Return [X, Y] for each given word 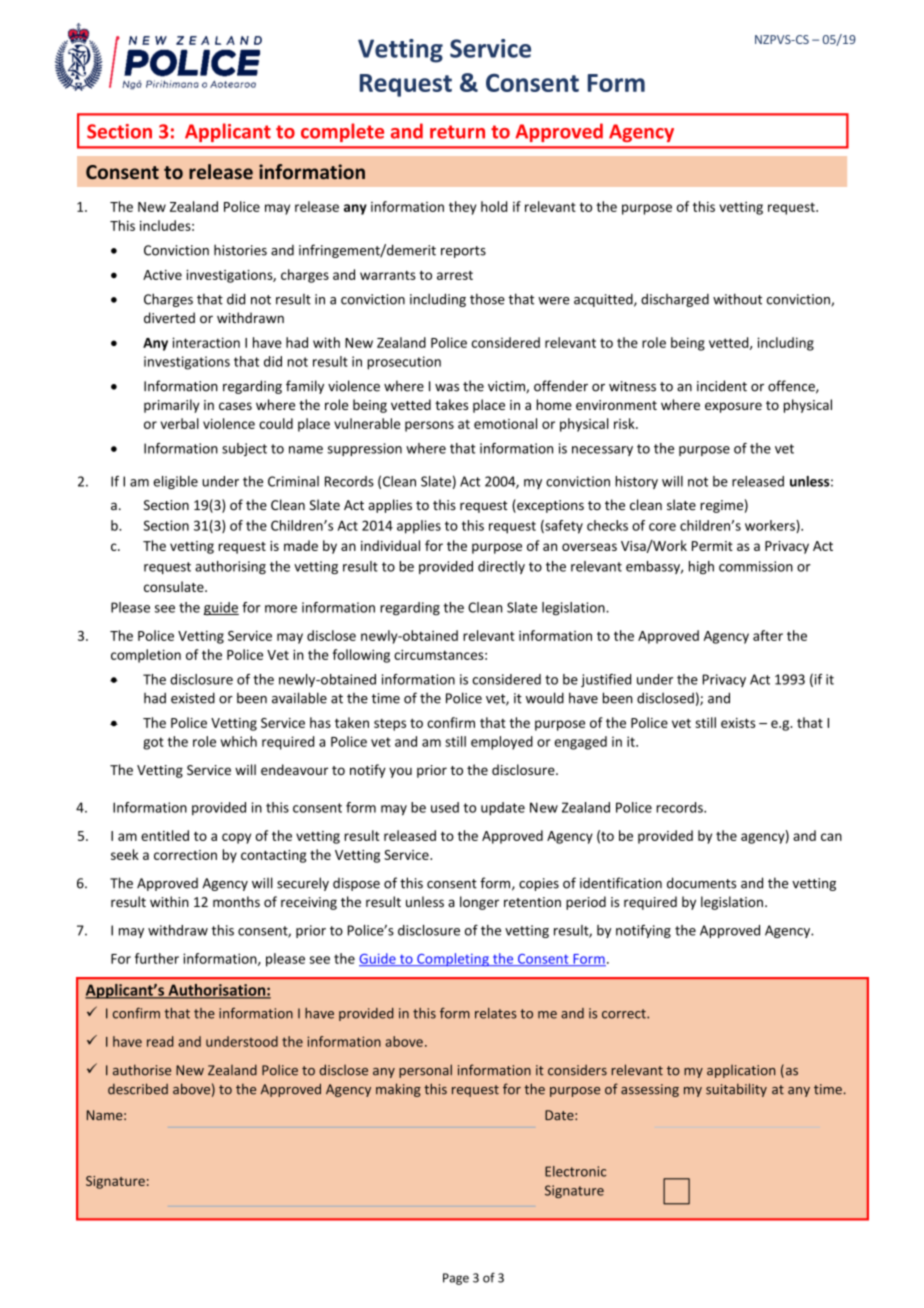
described [138, 1089]
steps [390, 725]
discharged [675, 300]
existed [193, 698]
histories [240, 250]
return [457, 132]
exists [738, 723]
